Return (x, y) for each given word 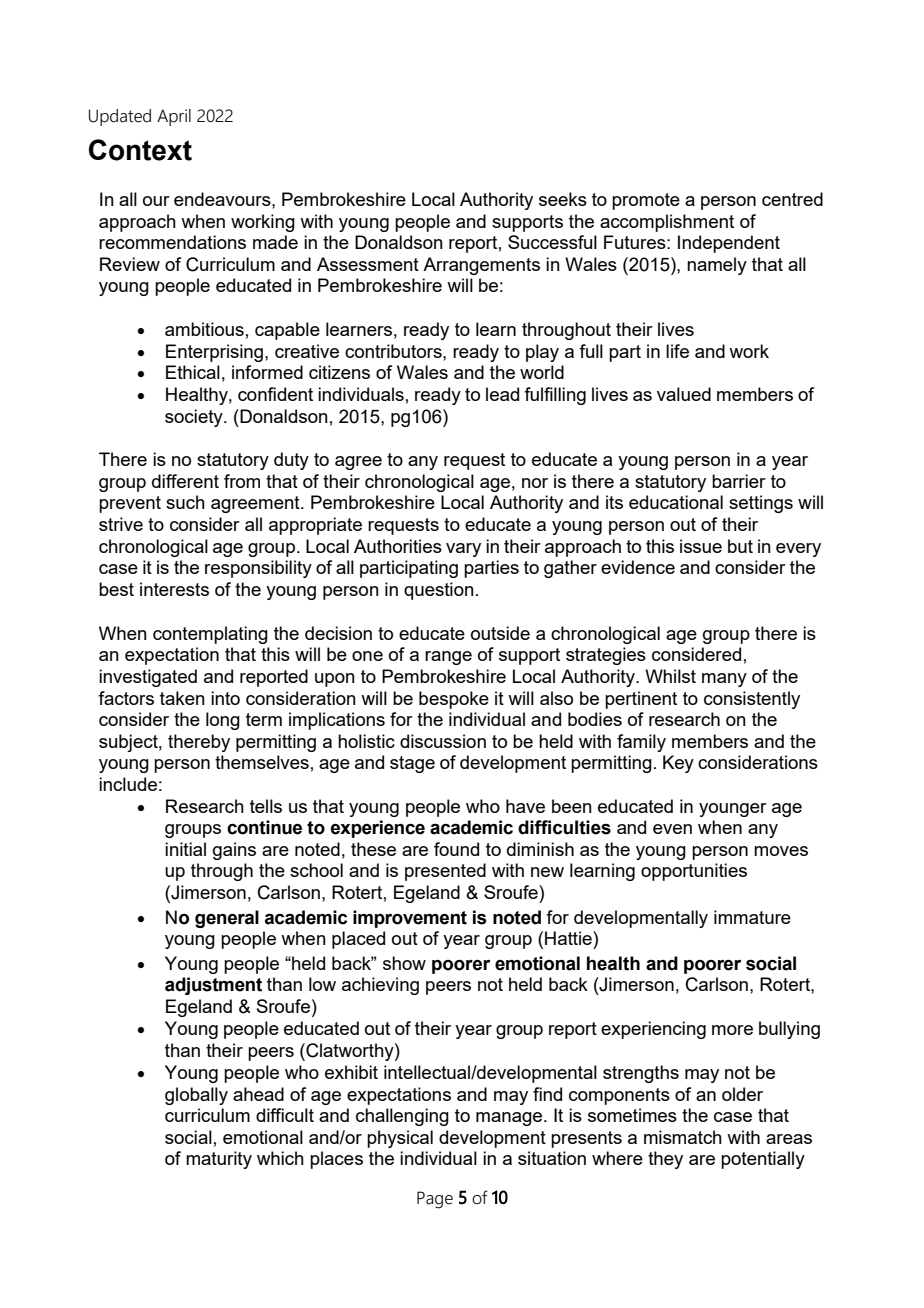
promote (646, 201)
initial (185, 849)
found (456, 849)
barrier (739, 481)
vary (463, 550)
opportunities (694, 872)
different (185, 481)
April (174, 117)
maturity (219, 1160)
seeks (563, 199)
